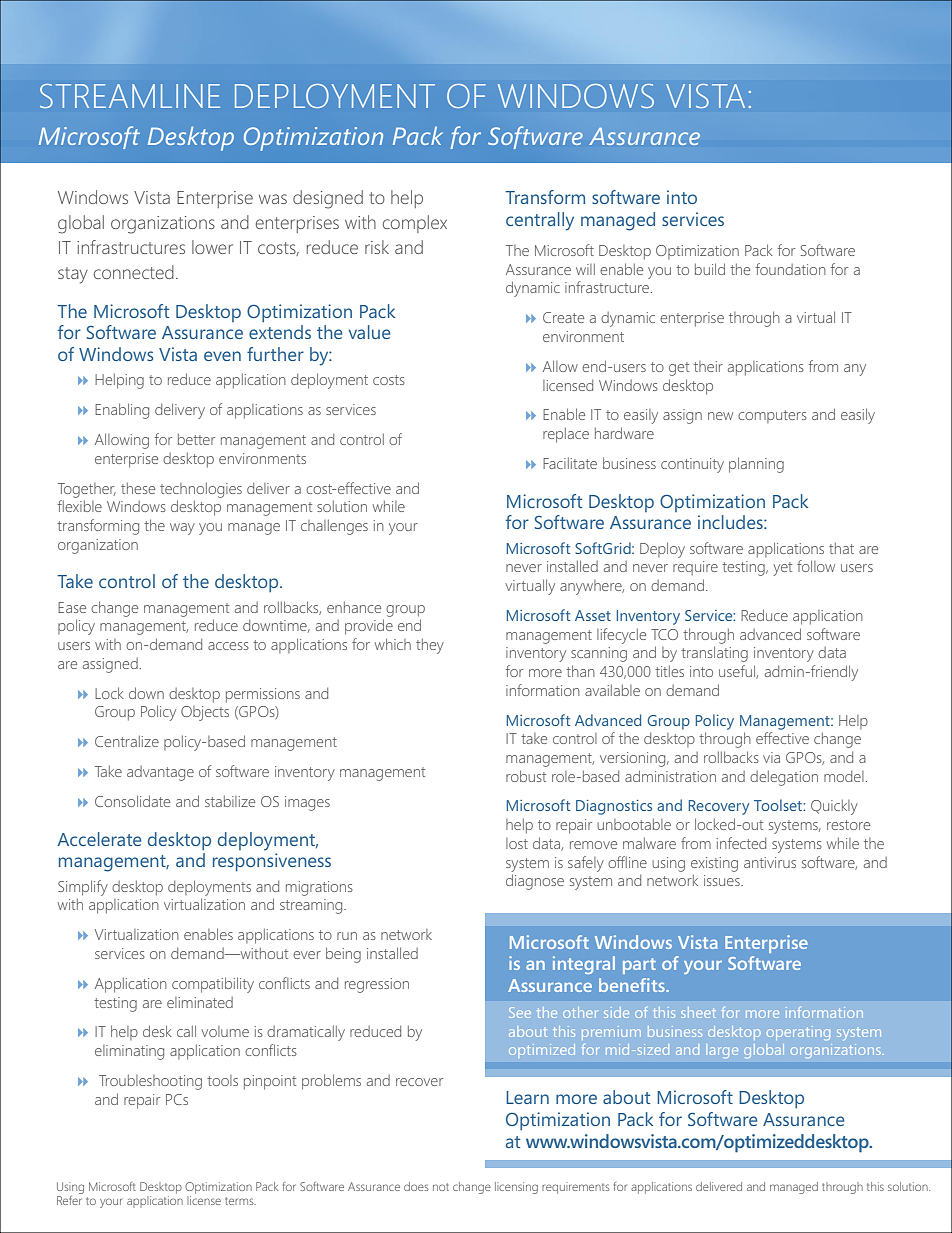 The image size is (952, 1233). I want to click on lost, so click(517, 843).
